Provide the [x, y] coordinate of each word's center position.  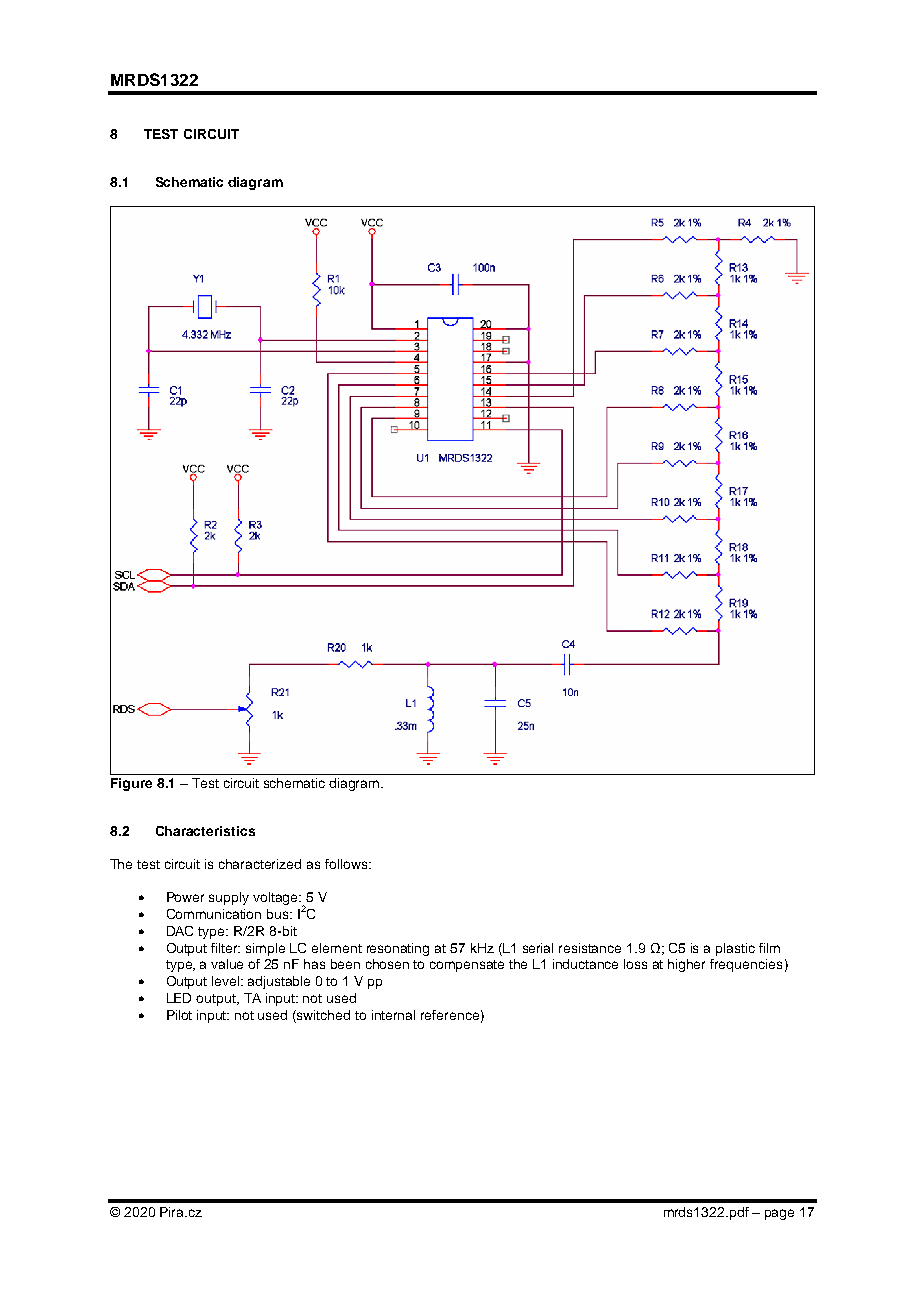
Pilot [179, 1015]
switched [322, 1016]
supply [229, 898]
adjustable [279, 982]
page [779, 1214]
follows [346, 864]
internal [393, 1015]
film [769, 948]
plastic [735, 949]
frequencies [746, 965]
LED [179, 998]
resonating [398, 949]
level [227, 981]
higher [686, 965]
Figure [131, 784]
